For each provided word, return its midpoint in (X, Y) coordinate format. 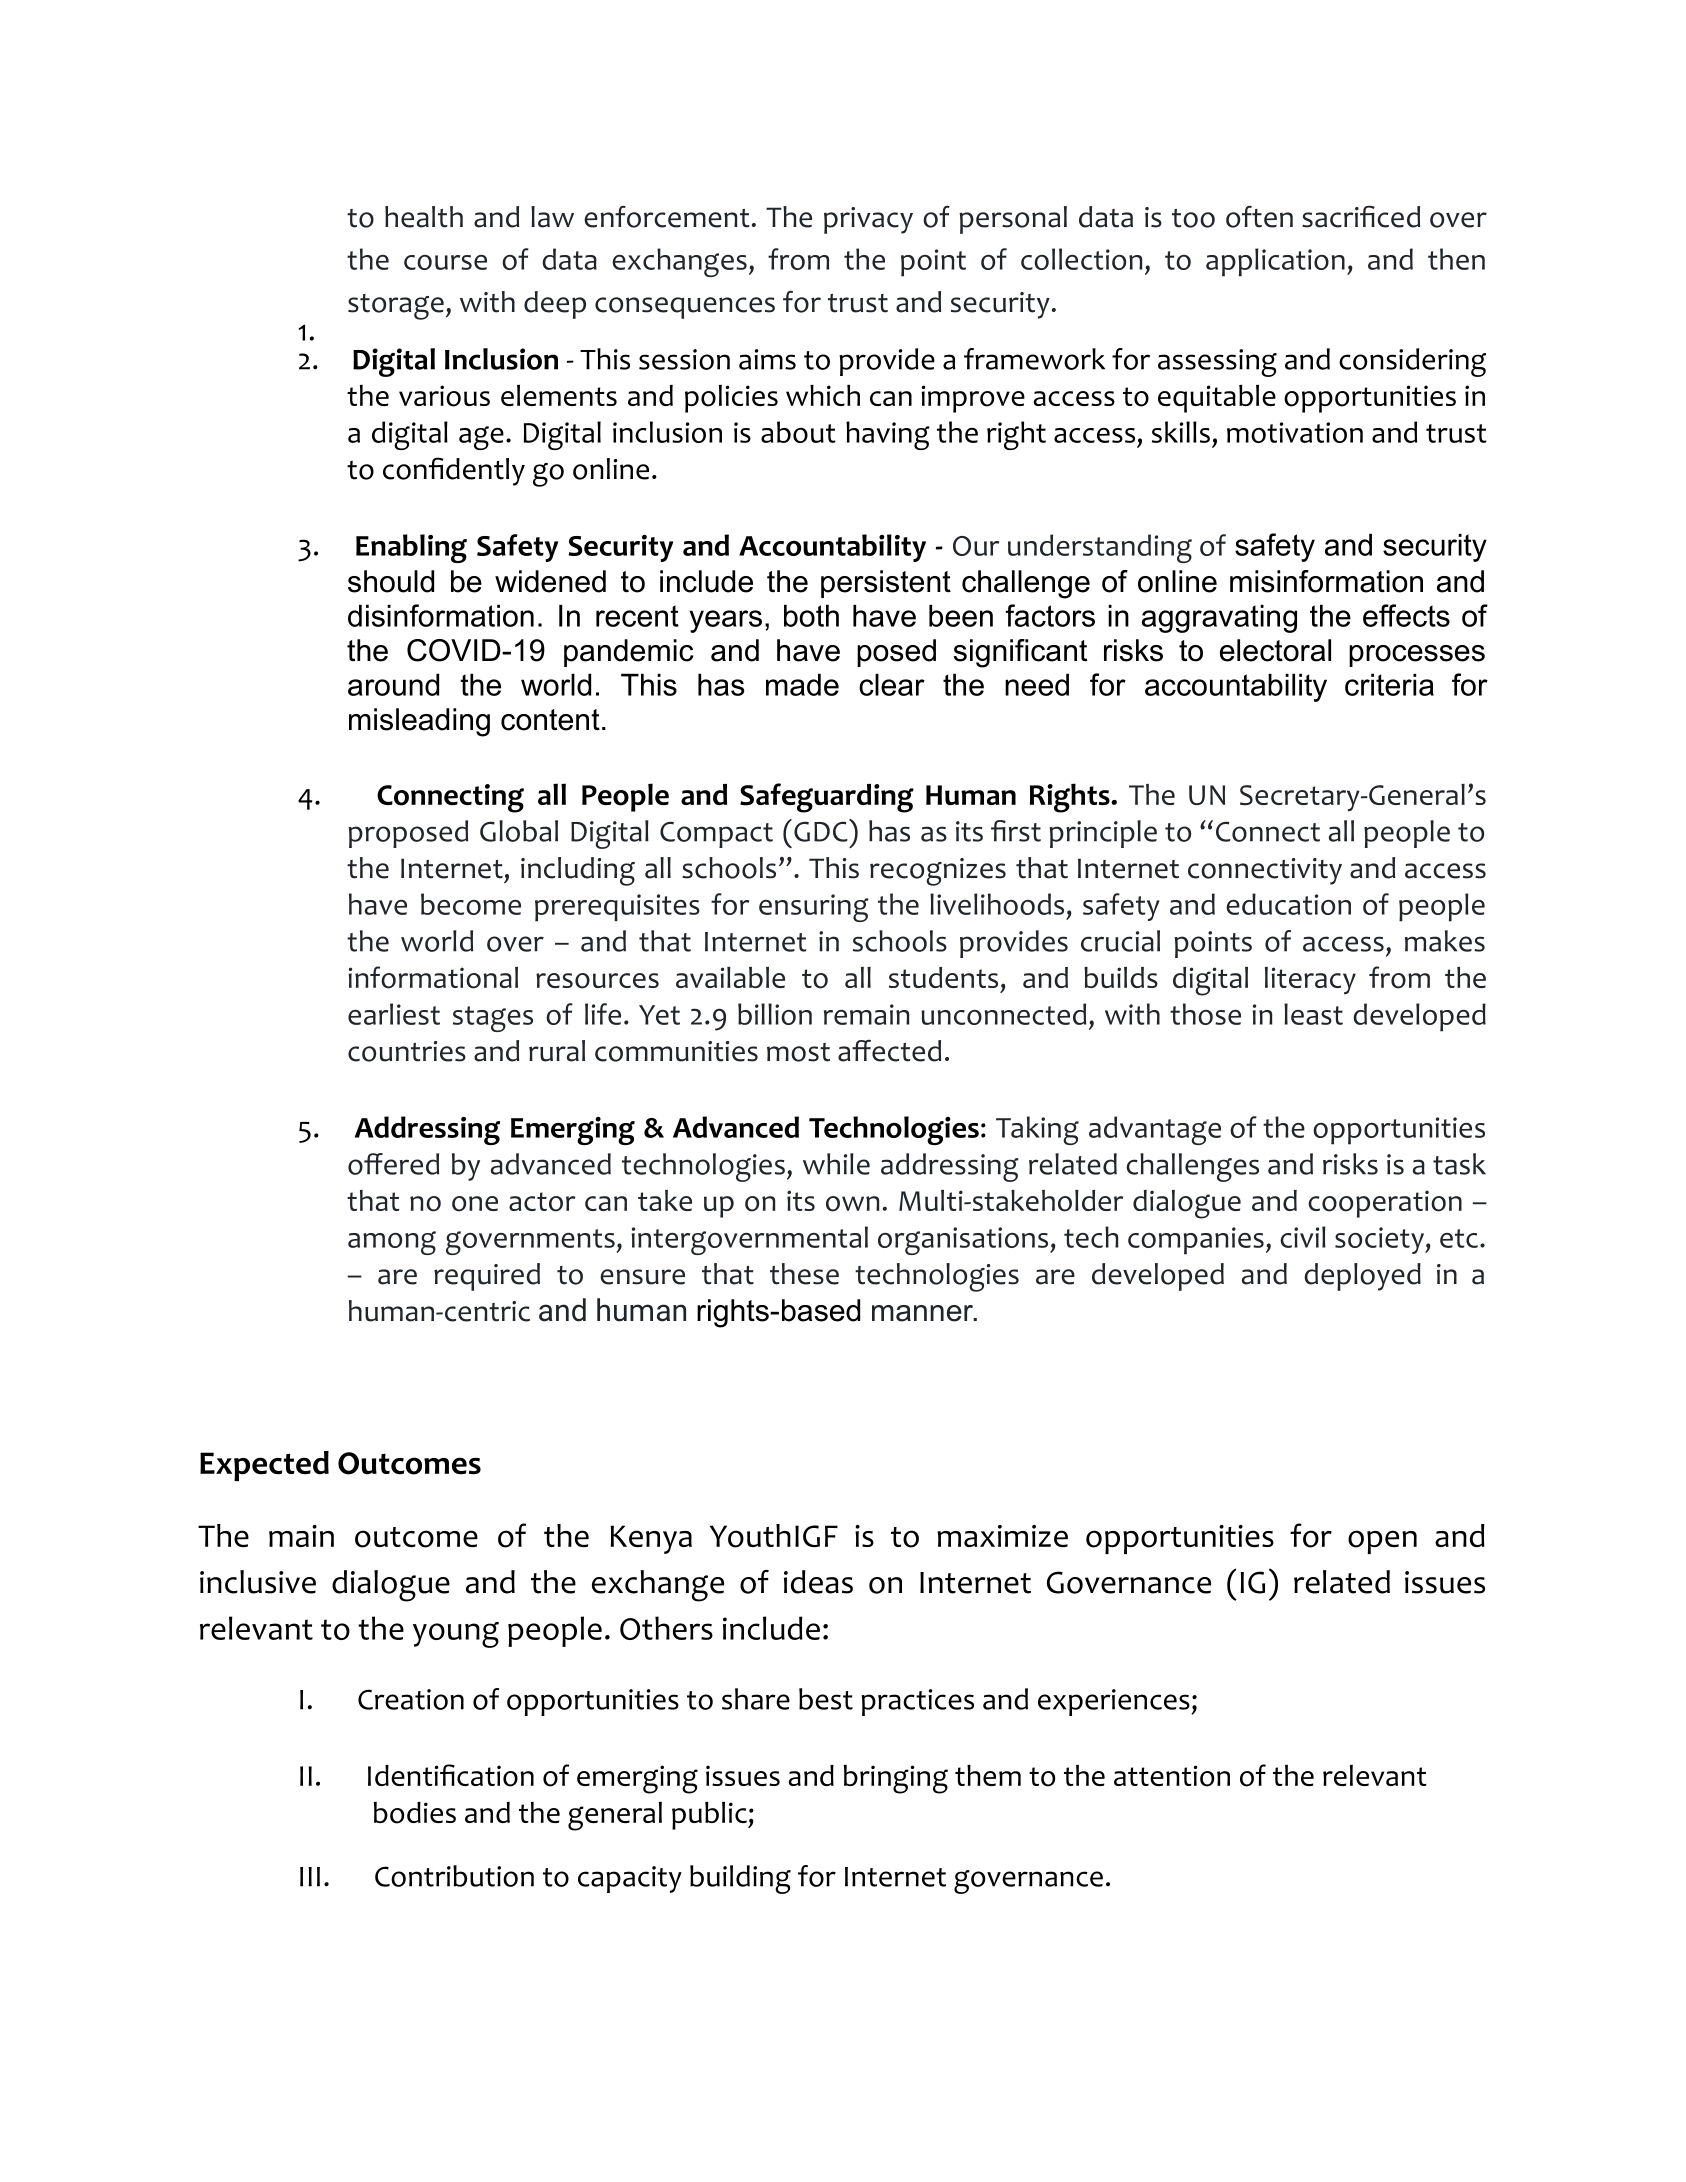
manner (924, 1313)
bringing (896, 1779)
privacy (868, 220)
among (392, 1243)
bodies (415, 1813)
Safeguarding (827, 798)
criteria (1389, 684)
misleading (419, 722)
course (445, 262)
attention (1172, 1776)
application (1275, 262)
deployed (1362, 1277)
